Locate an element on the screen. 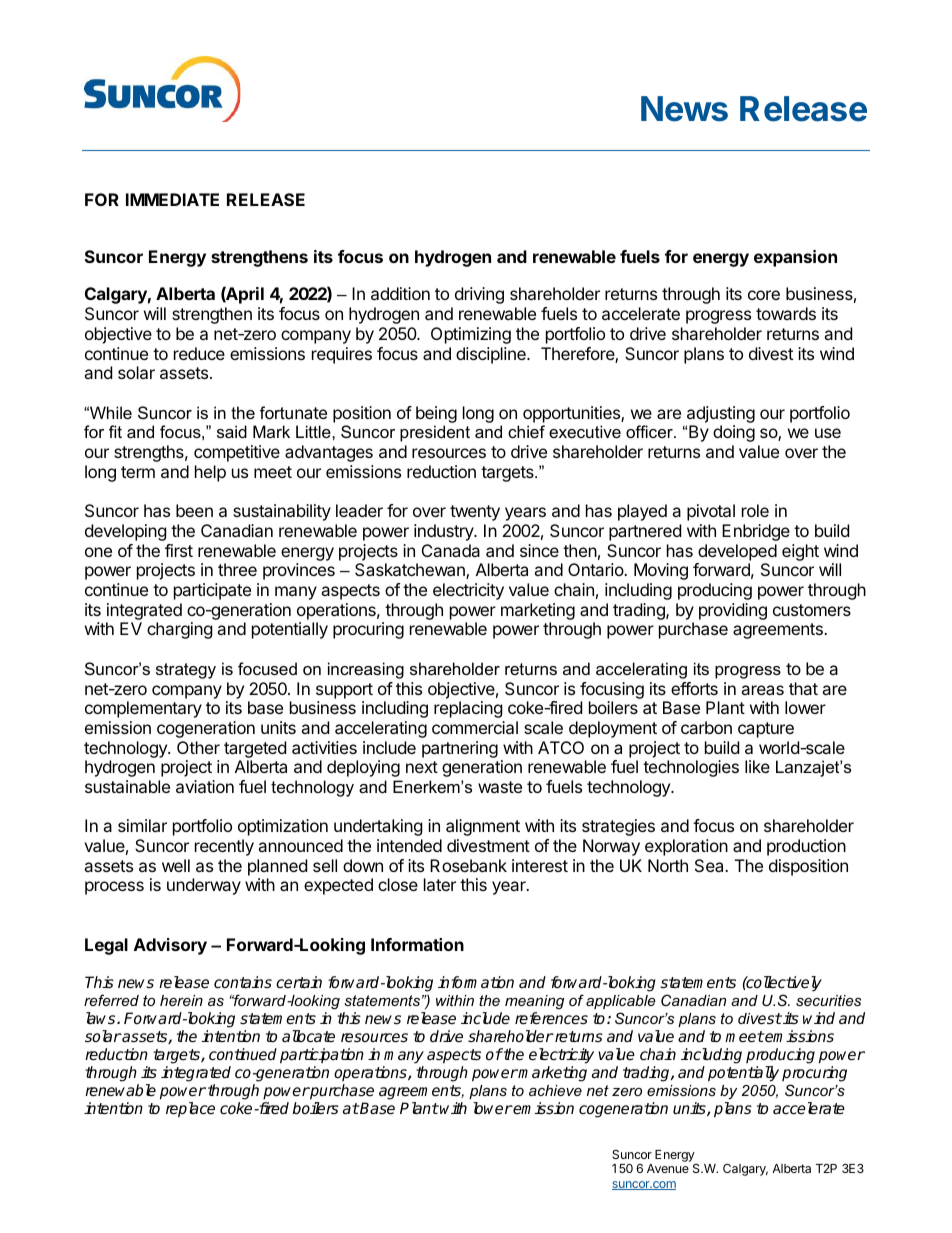 This screenshot has width=952, height=1233. driving is located at coordinates (479, 295).
